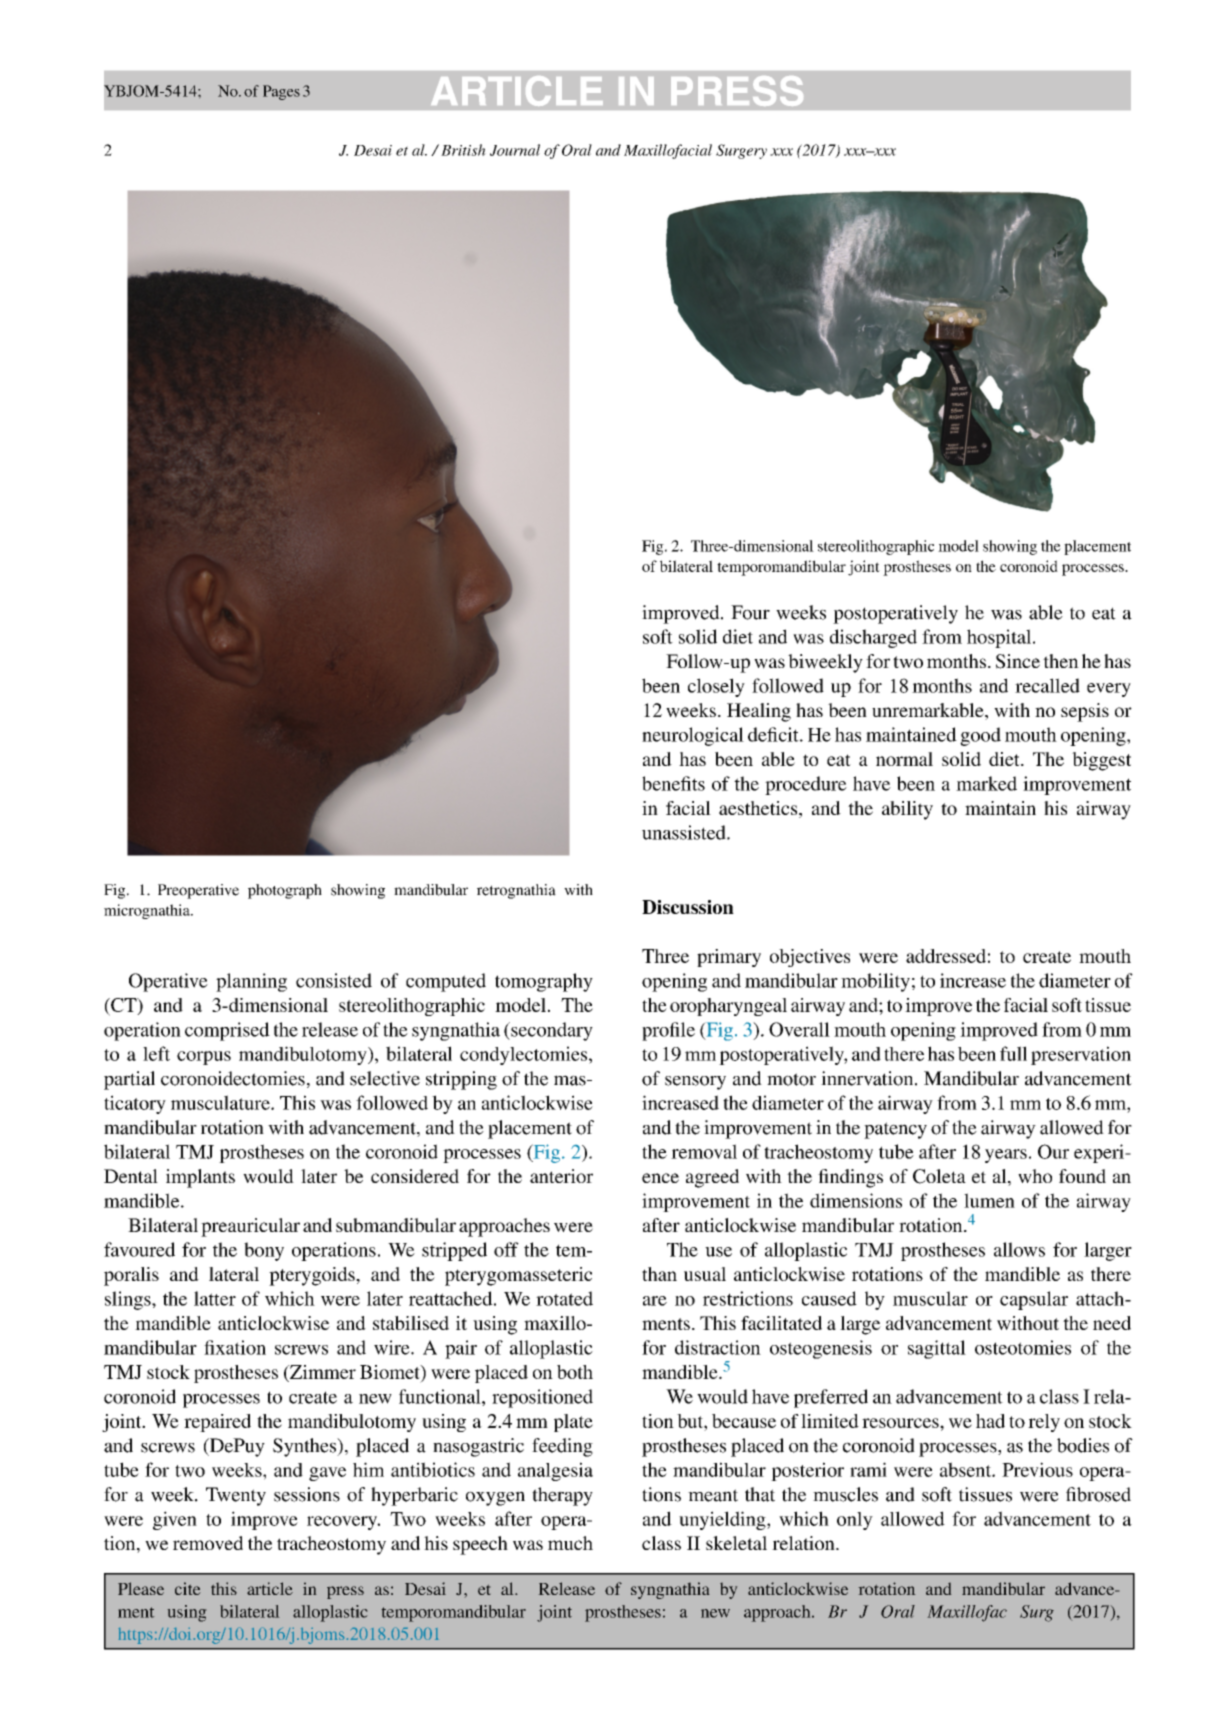  What do you see at coordinates (515, 150) in the screenshot?
I see `Journal` at bounding box center [515, 150].
